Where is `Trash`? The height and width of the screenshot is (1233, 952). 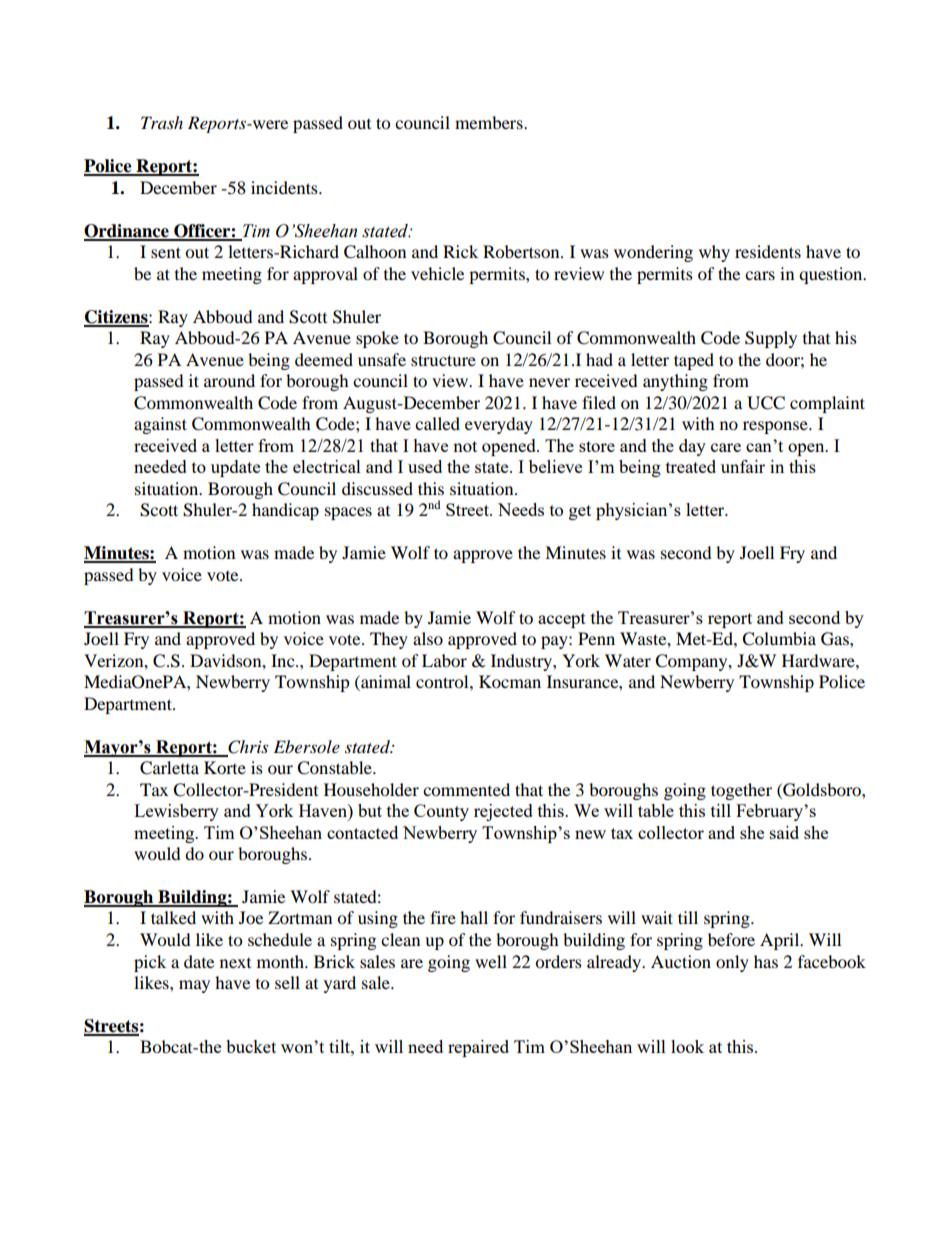
Trash is located at coordinates (162, 122).
